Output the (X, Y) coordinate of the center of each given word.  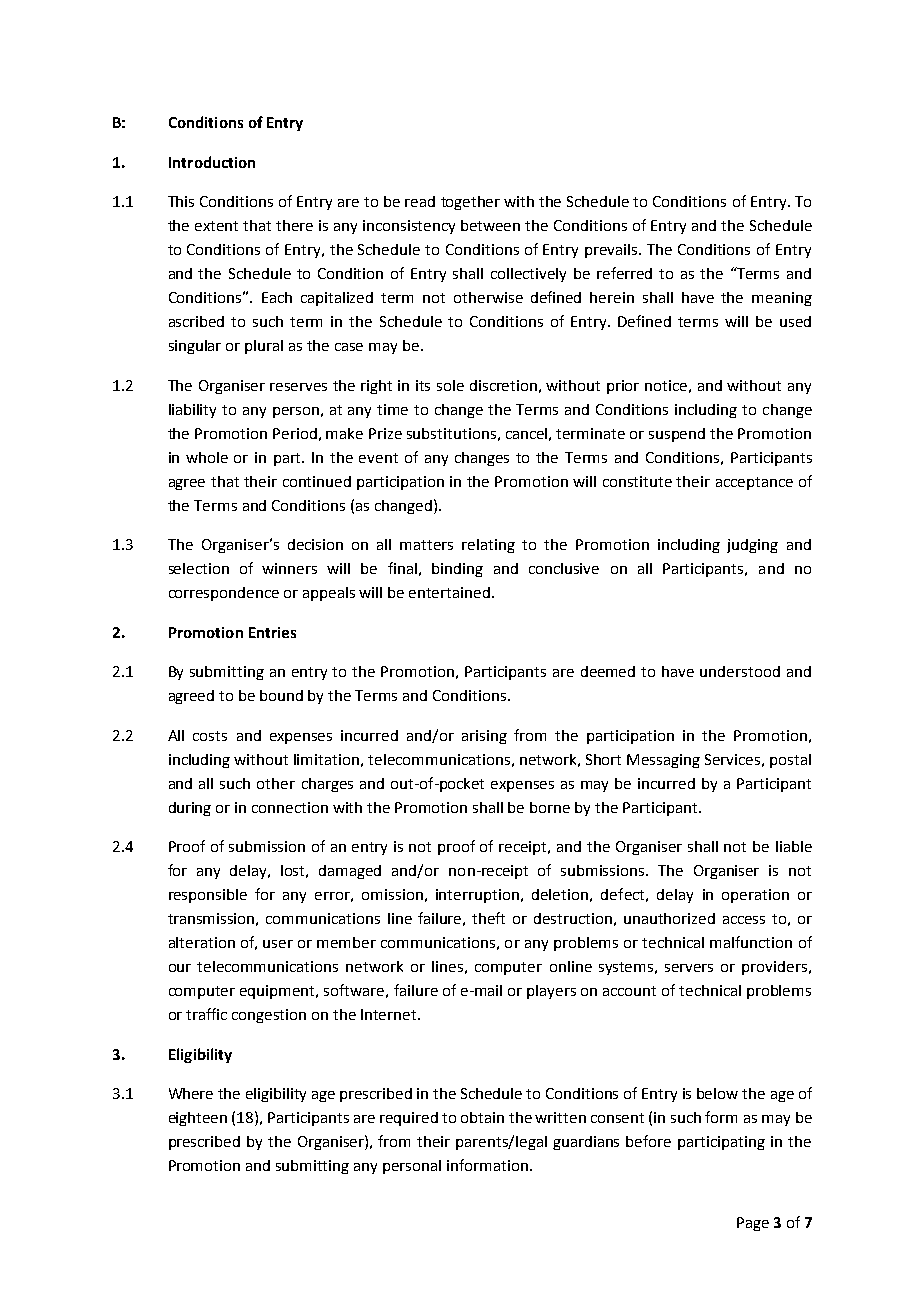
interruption (477, 896)
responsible (208, 896)
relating (488, 546)
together (470, 203)
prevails (612, 251)
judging (752, 546)
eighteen (198, 1119)
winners (289, 568)
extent (216, 226)
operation (755, 896)
